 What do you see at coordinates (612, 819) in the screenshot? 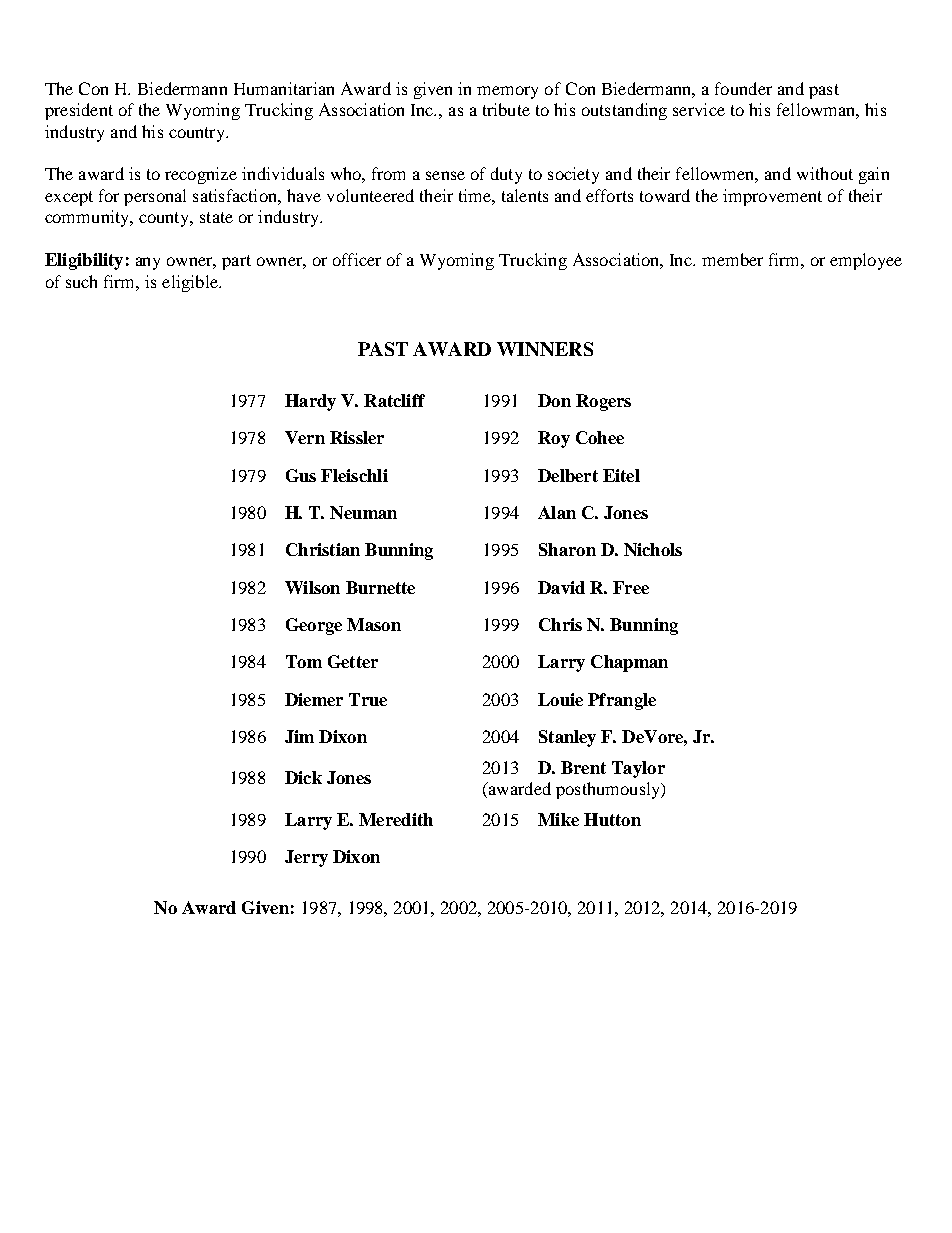
I see `Hutton` at bounding box center [612, 819].
